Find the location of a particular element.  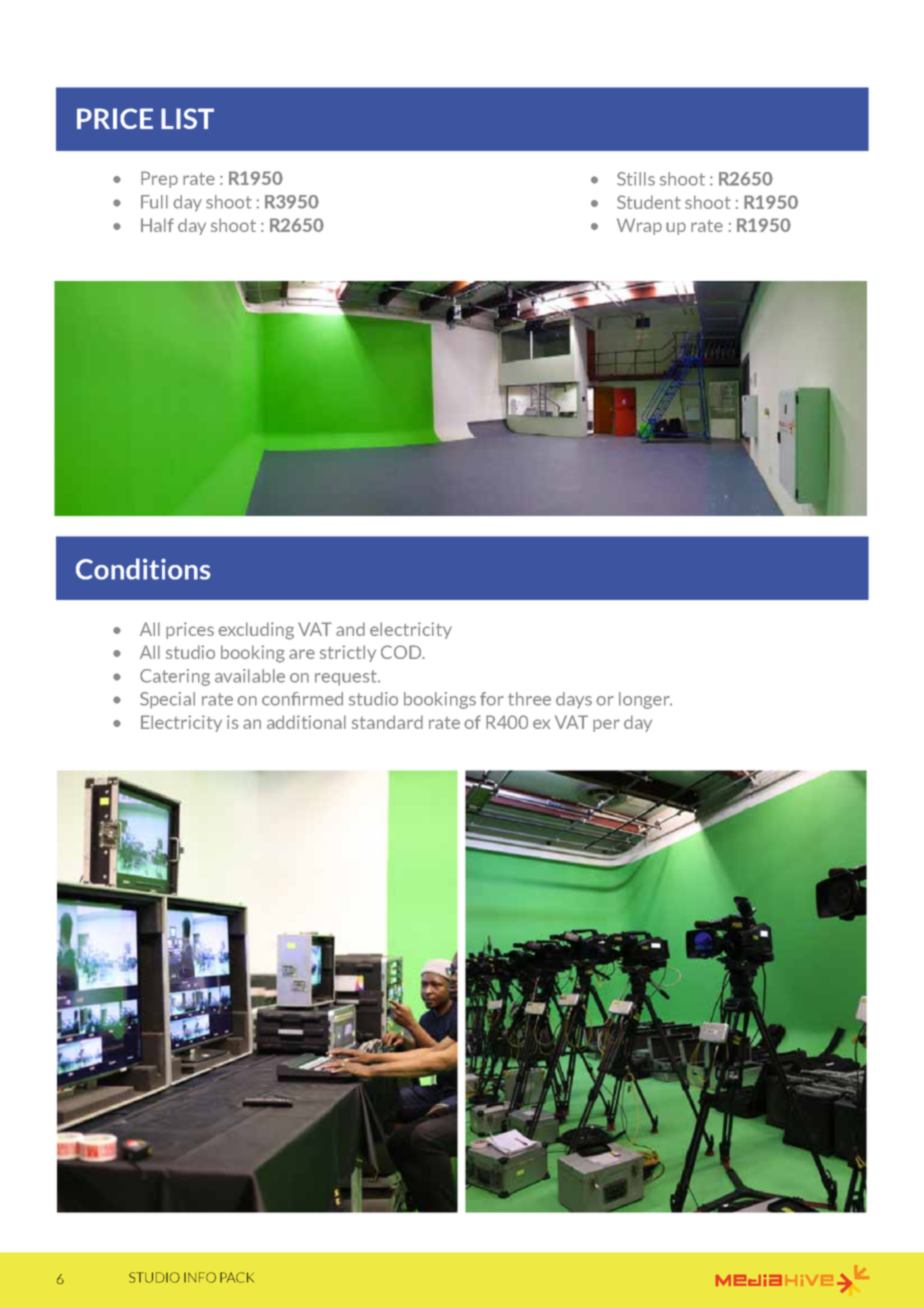

COD is located at coordinates (402, 652).
